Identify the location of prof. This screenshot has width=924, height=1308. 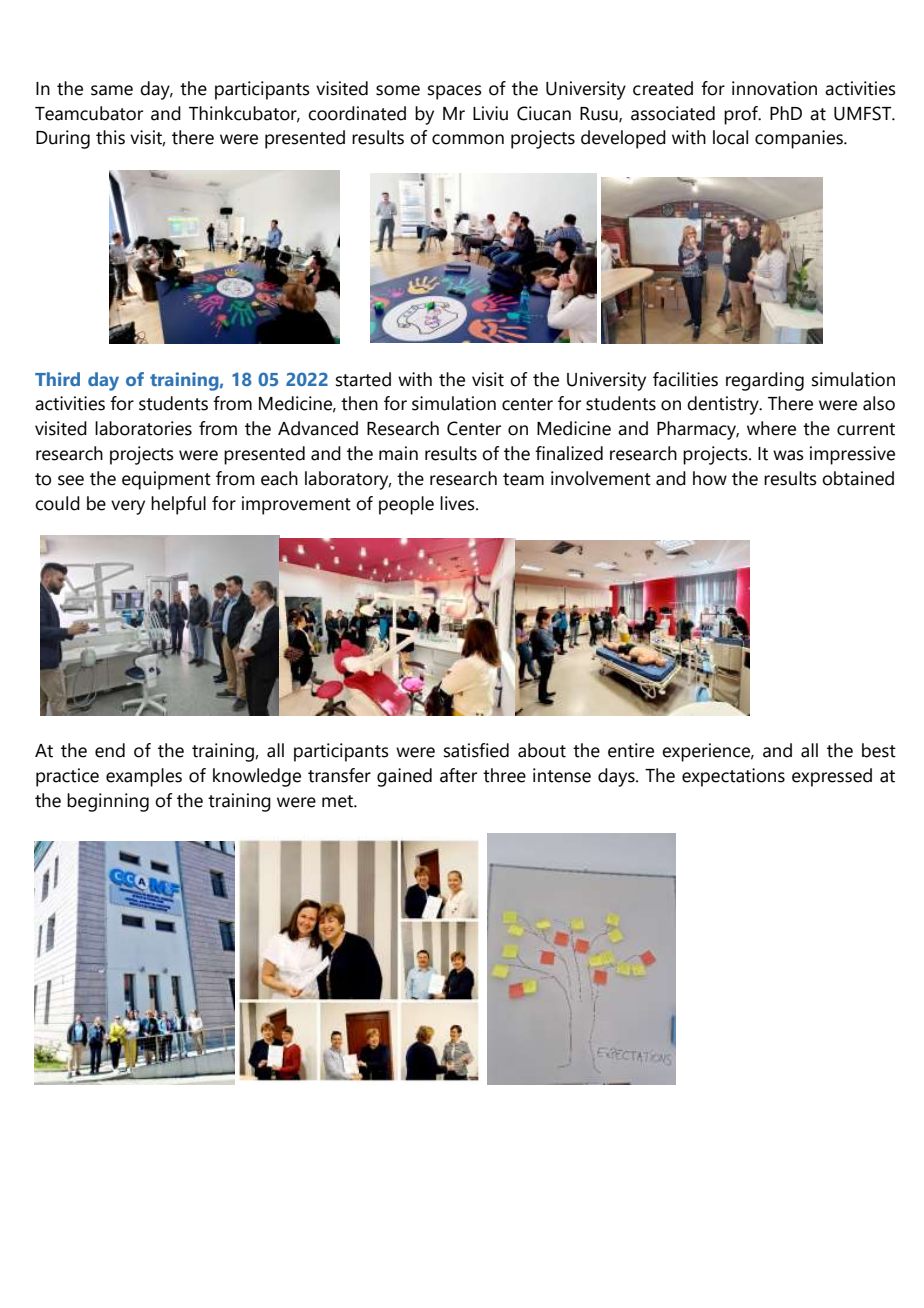
(742, 115).
